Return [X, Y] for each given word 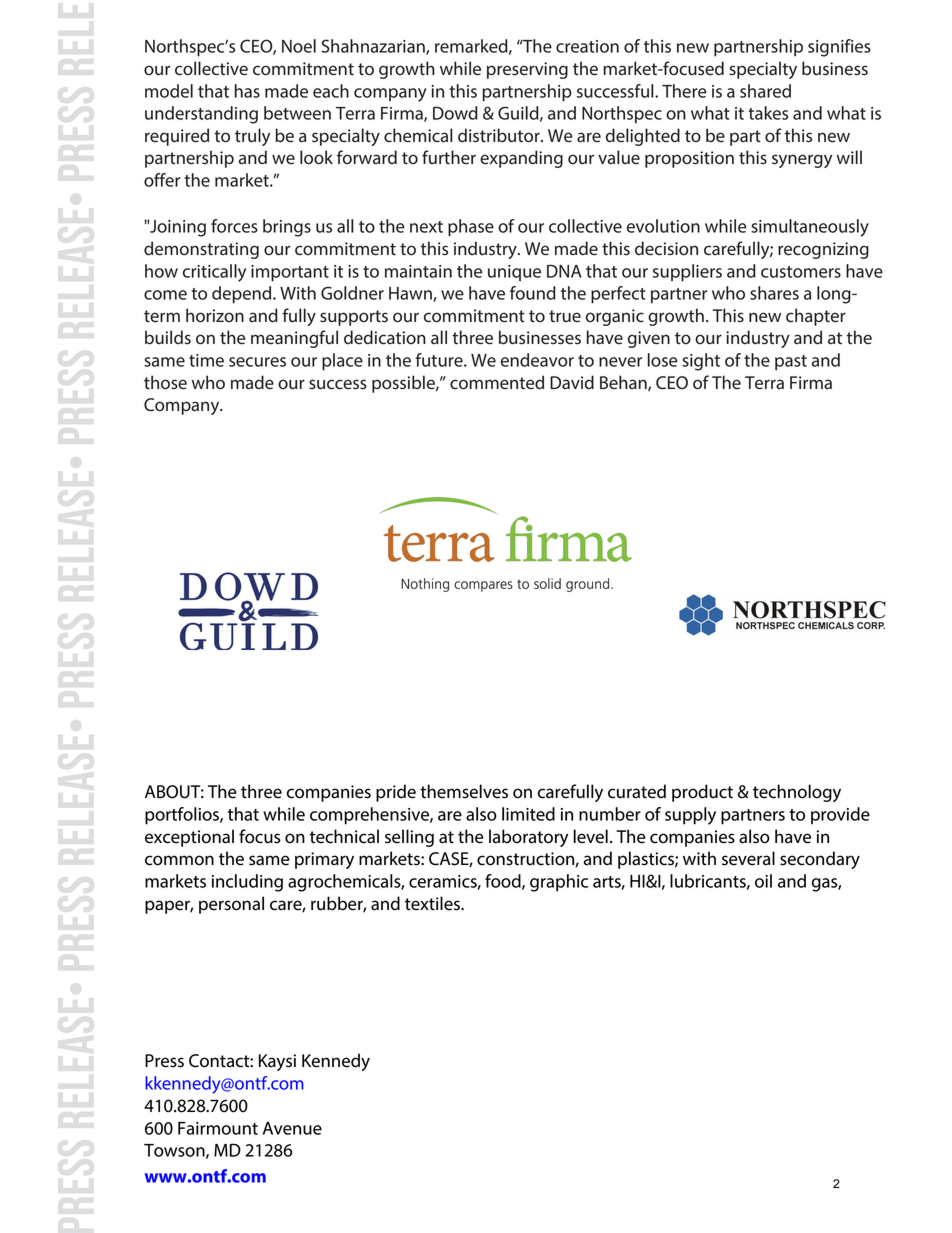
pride [396, 793]
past [791, 363]
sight [701, 362]
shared [765, 91]
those [165, 382]
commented [497, 382]
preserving [527, 70]
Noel [299, 46]
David [572, 382]
